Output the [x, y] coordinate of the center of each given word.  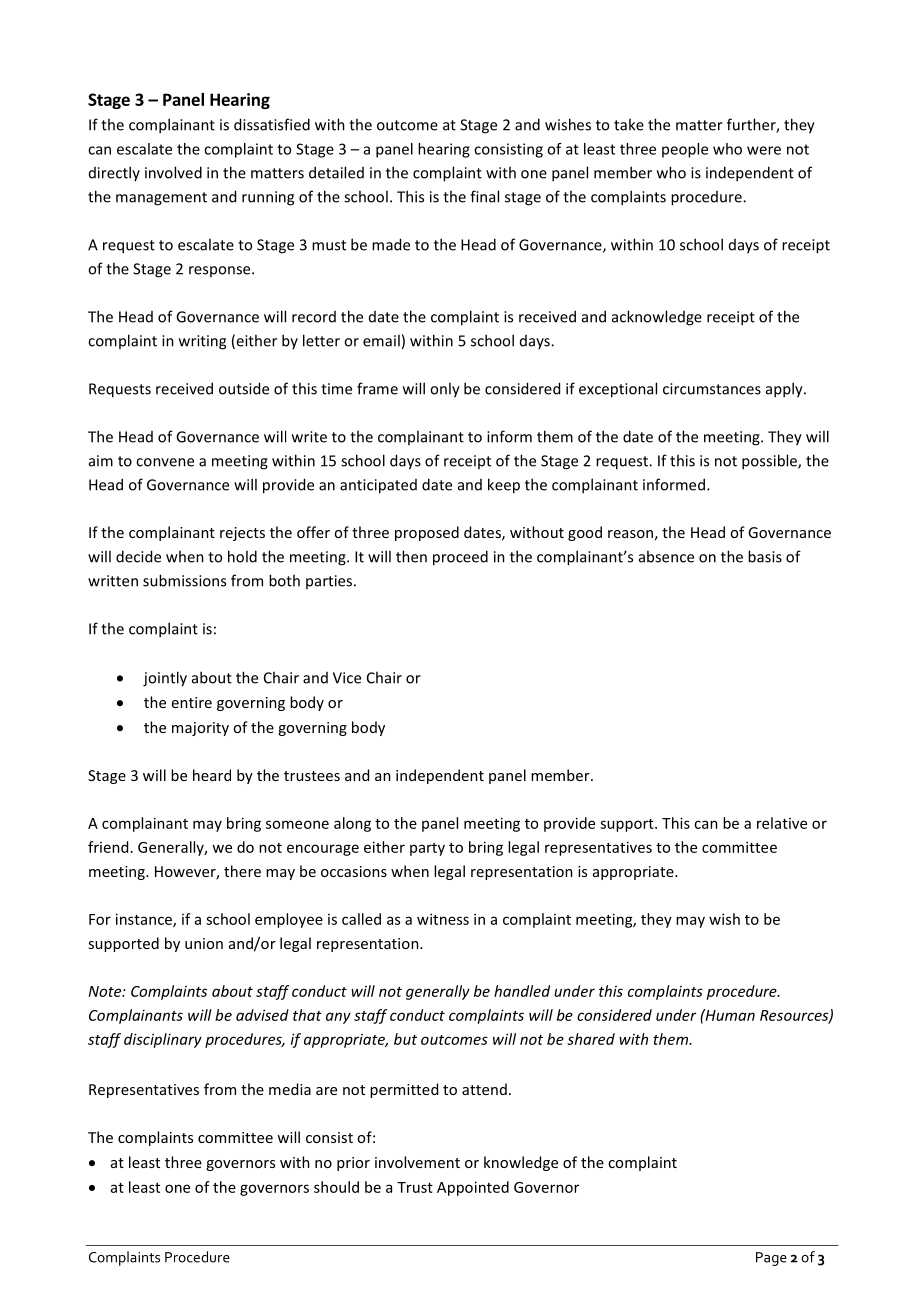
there [242, 871]
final [484, 196]
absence [666, 556]
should [336, 1187]
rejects [242, 534]
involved [173, 172]
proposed [427, 533]
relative [782, 823]
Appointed [473, 1188]
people [685, 150]
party [427, 849]
